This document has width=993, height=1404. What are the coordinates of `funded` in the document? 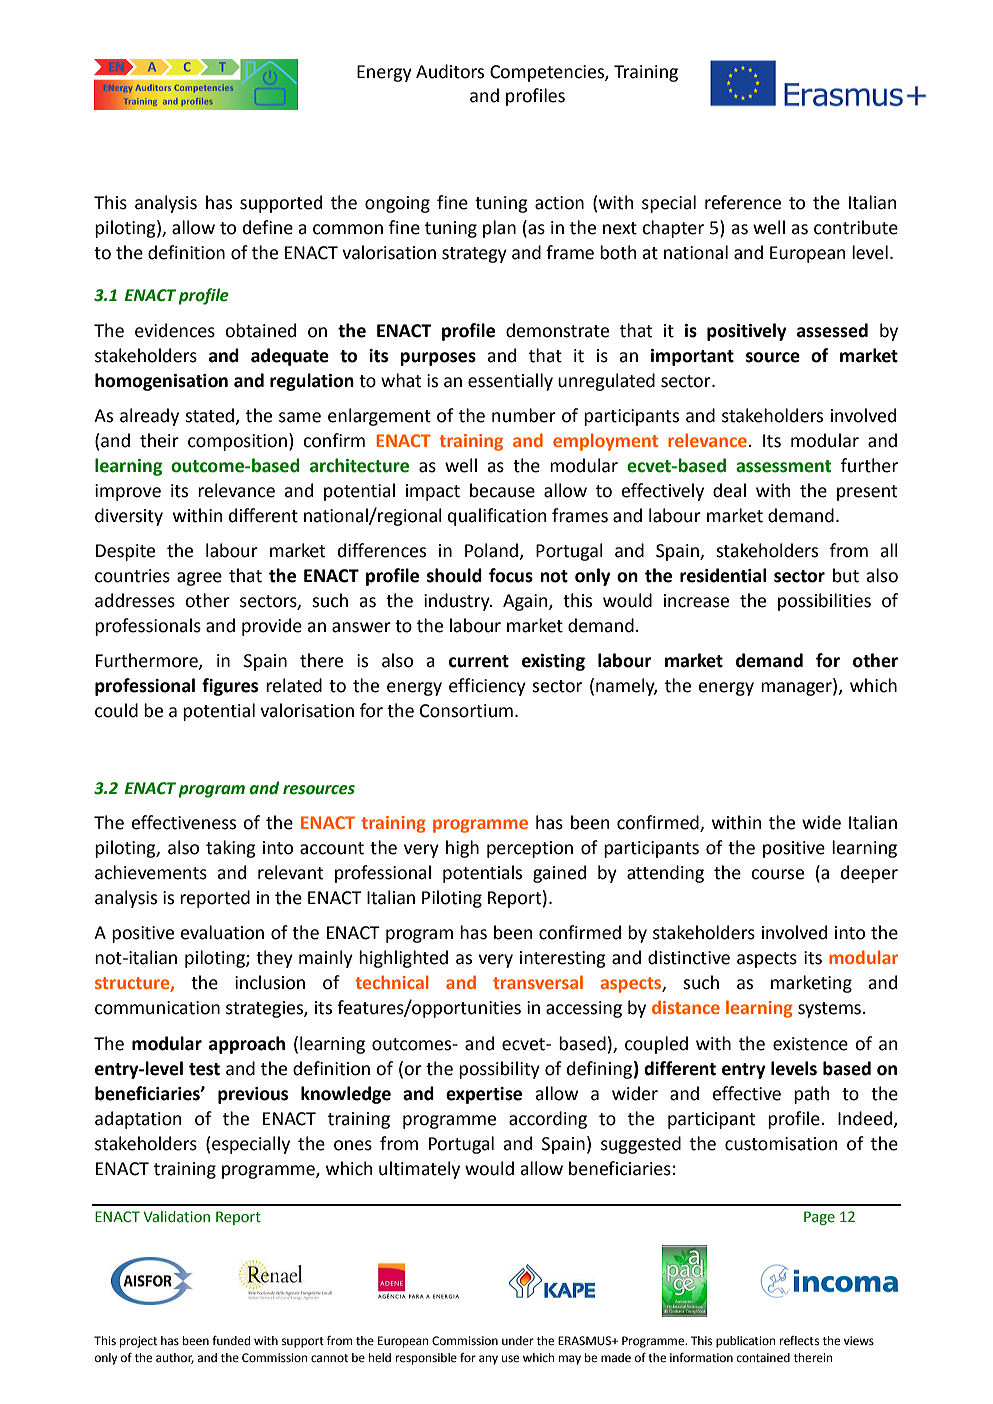 It's located at (231, 1340).
